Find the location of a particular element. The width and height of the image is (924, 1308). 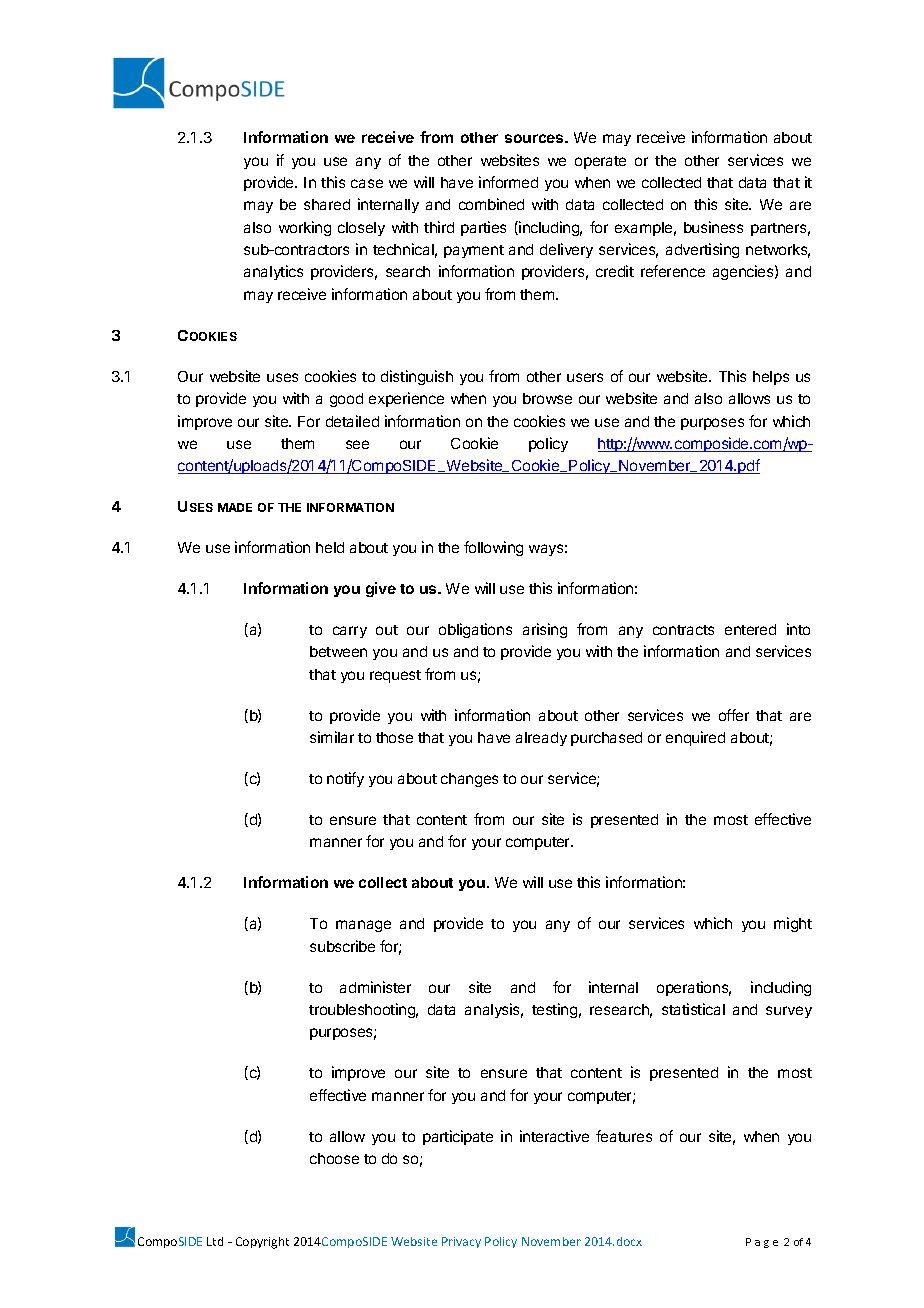

see is located at coordinates (357, 444).
